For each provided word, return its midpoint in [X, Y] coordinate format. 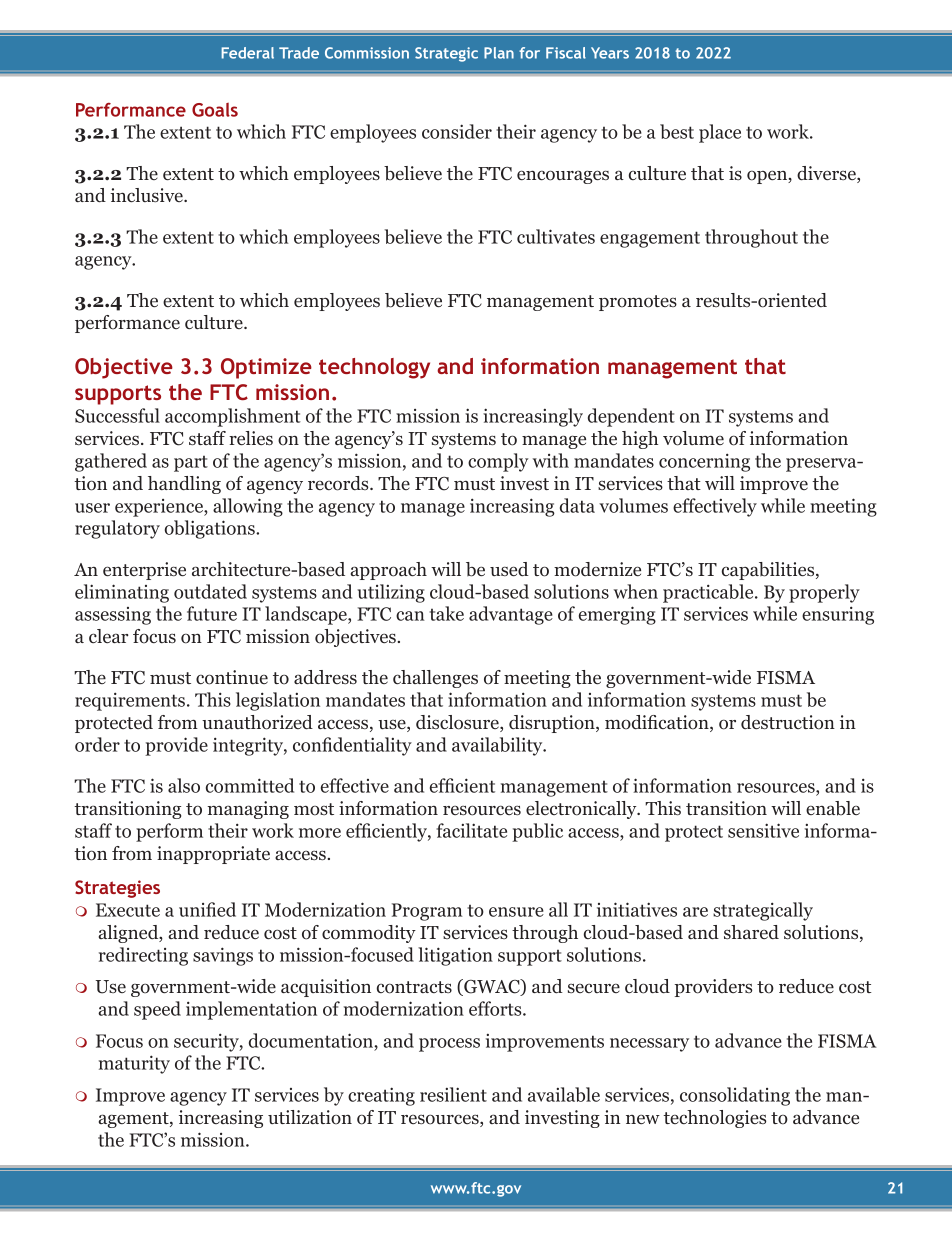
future [212, 613]
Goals [215, 110]
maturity [134, 1064]
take [446, 613]
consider [457, 131]
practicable [709, 593]
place [720, 133]
